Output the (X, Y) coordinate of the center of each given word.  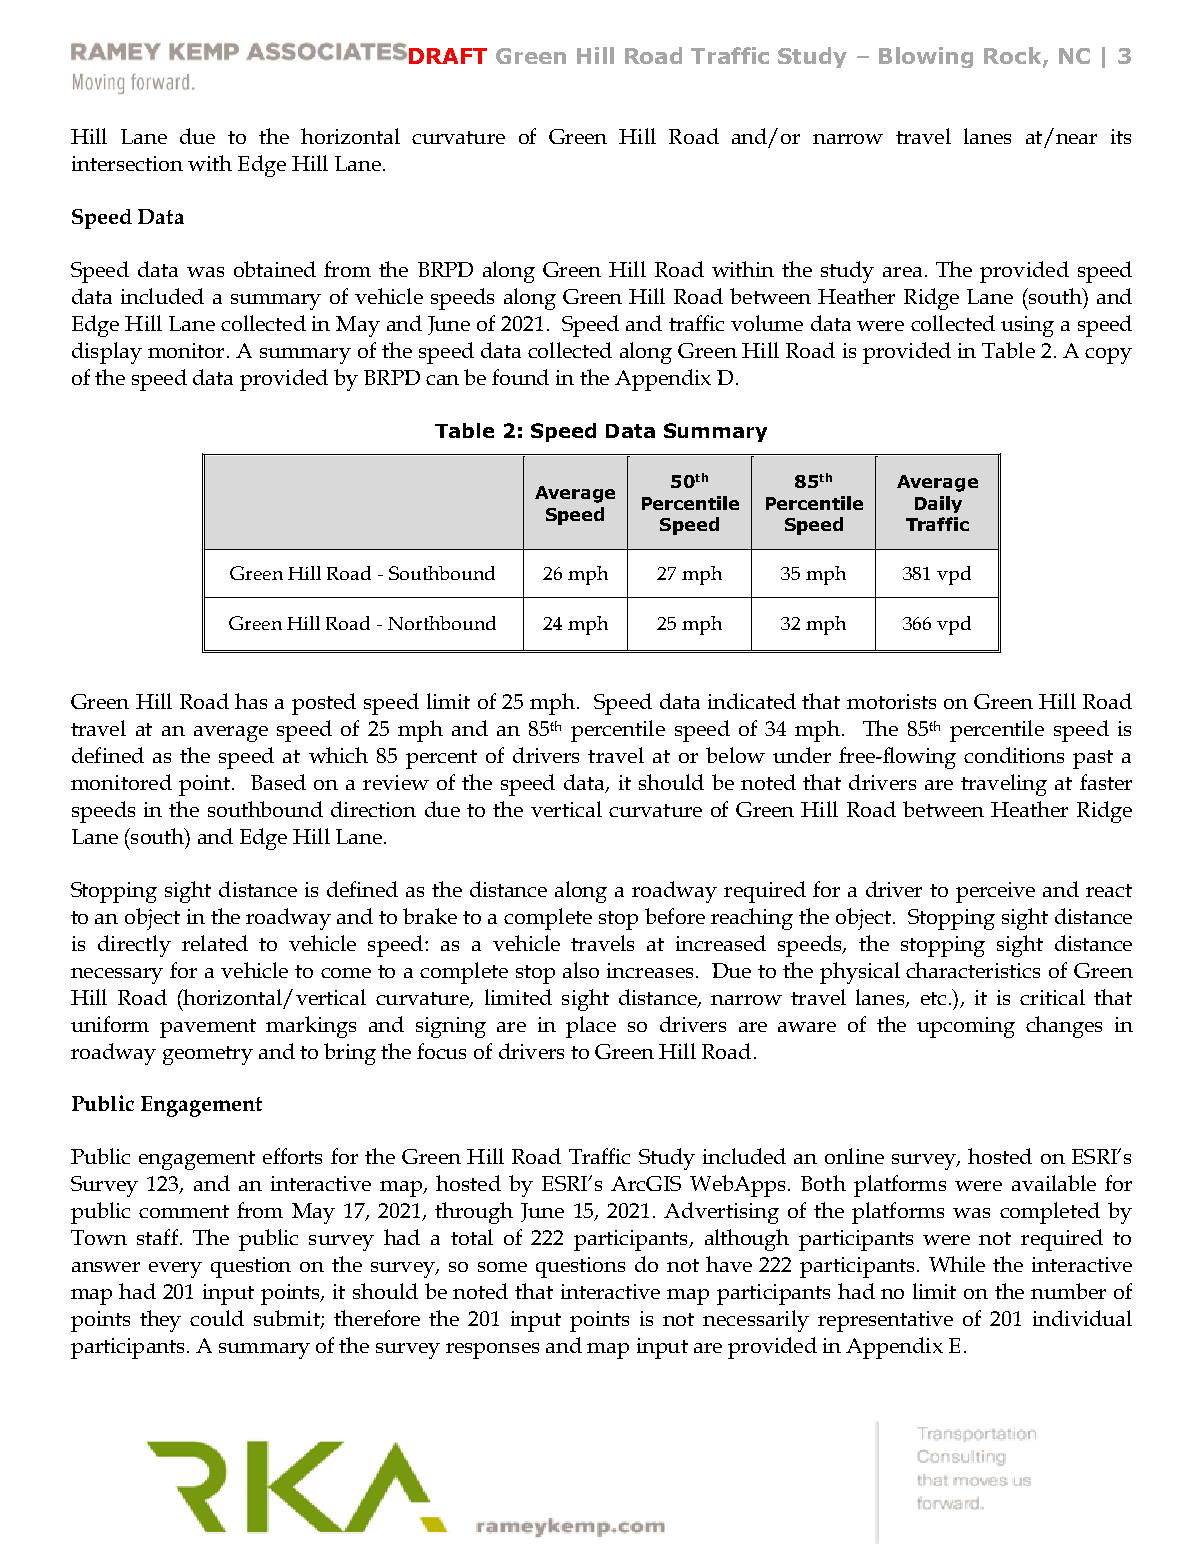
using (1027, 326)
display (107, 353)
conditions (1014, 755)
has (251, 701)
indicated (752, 701)
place (591, 1027)
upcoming (966, 1027)
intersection (127, 163)
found (520, 377)
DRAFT (448, 56)
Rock (1014, 57)
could (217, 1318)
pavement (208, 1028)
